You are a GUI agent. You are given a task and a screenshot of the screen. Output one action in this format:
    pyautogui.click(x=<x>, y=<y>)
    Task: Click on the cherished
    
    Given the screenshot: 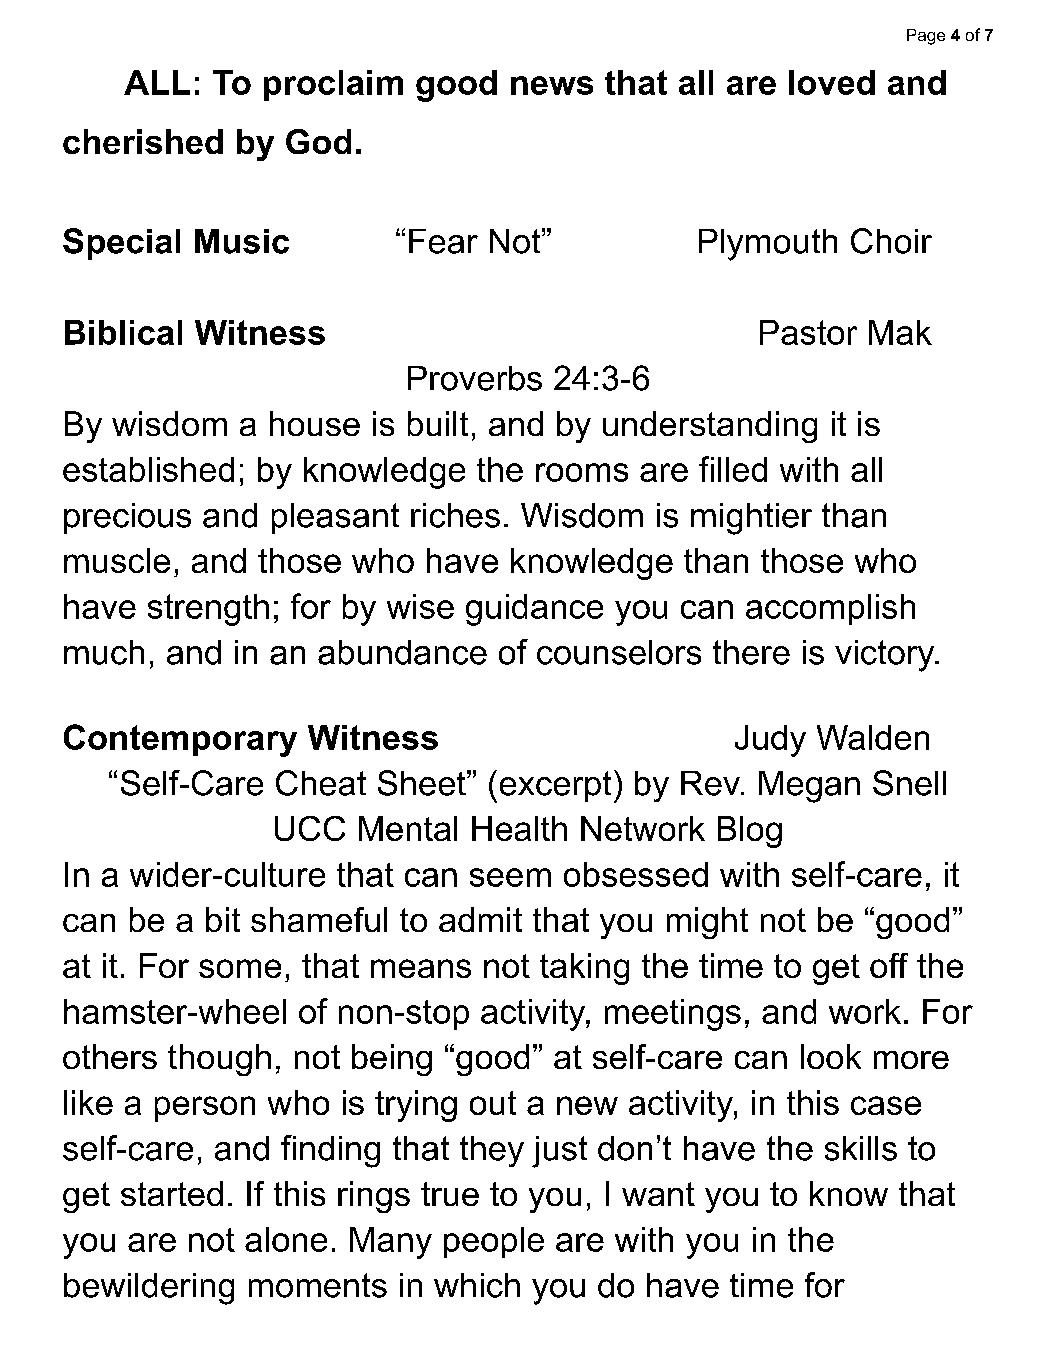 What is the action you would take?
    pyautogui.click(x=143, y=141)
